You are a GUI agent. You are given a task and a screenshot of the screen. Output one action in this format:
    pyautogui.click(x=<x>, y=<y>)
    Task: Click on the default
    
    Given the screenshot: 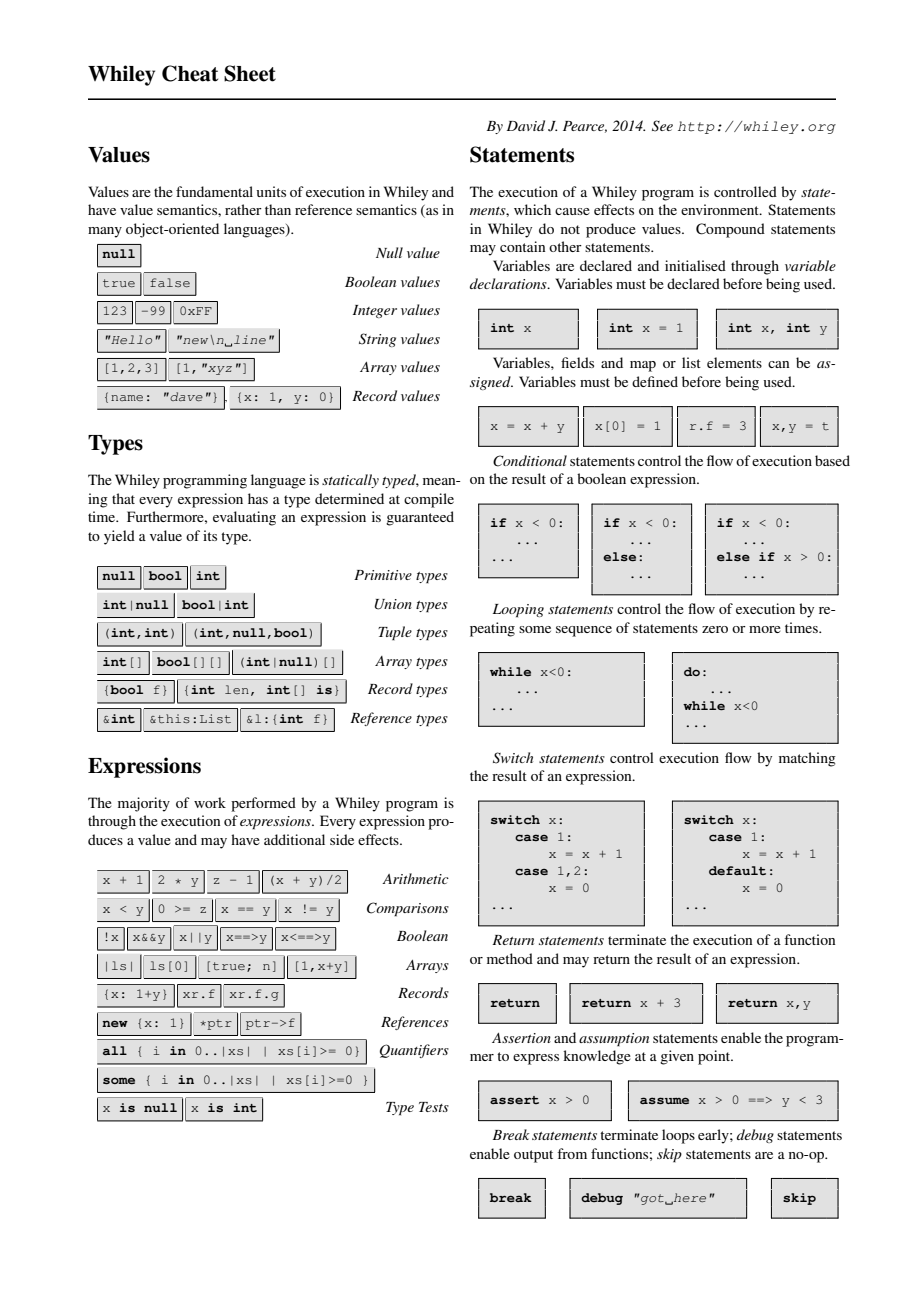 What is the action you would take?
    pyautogui.click(x=737, y=871)
